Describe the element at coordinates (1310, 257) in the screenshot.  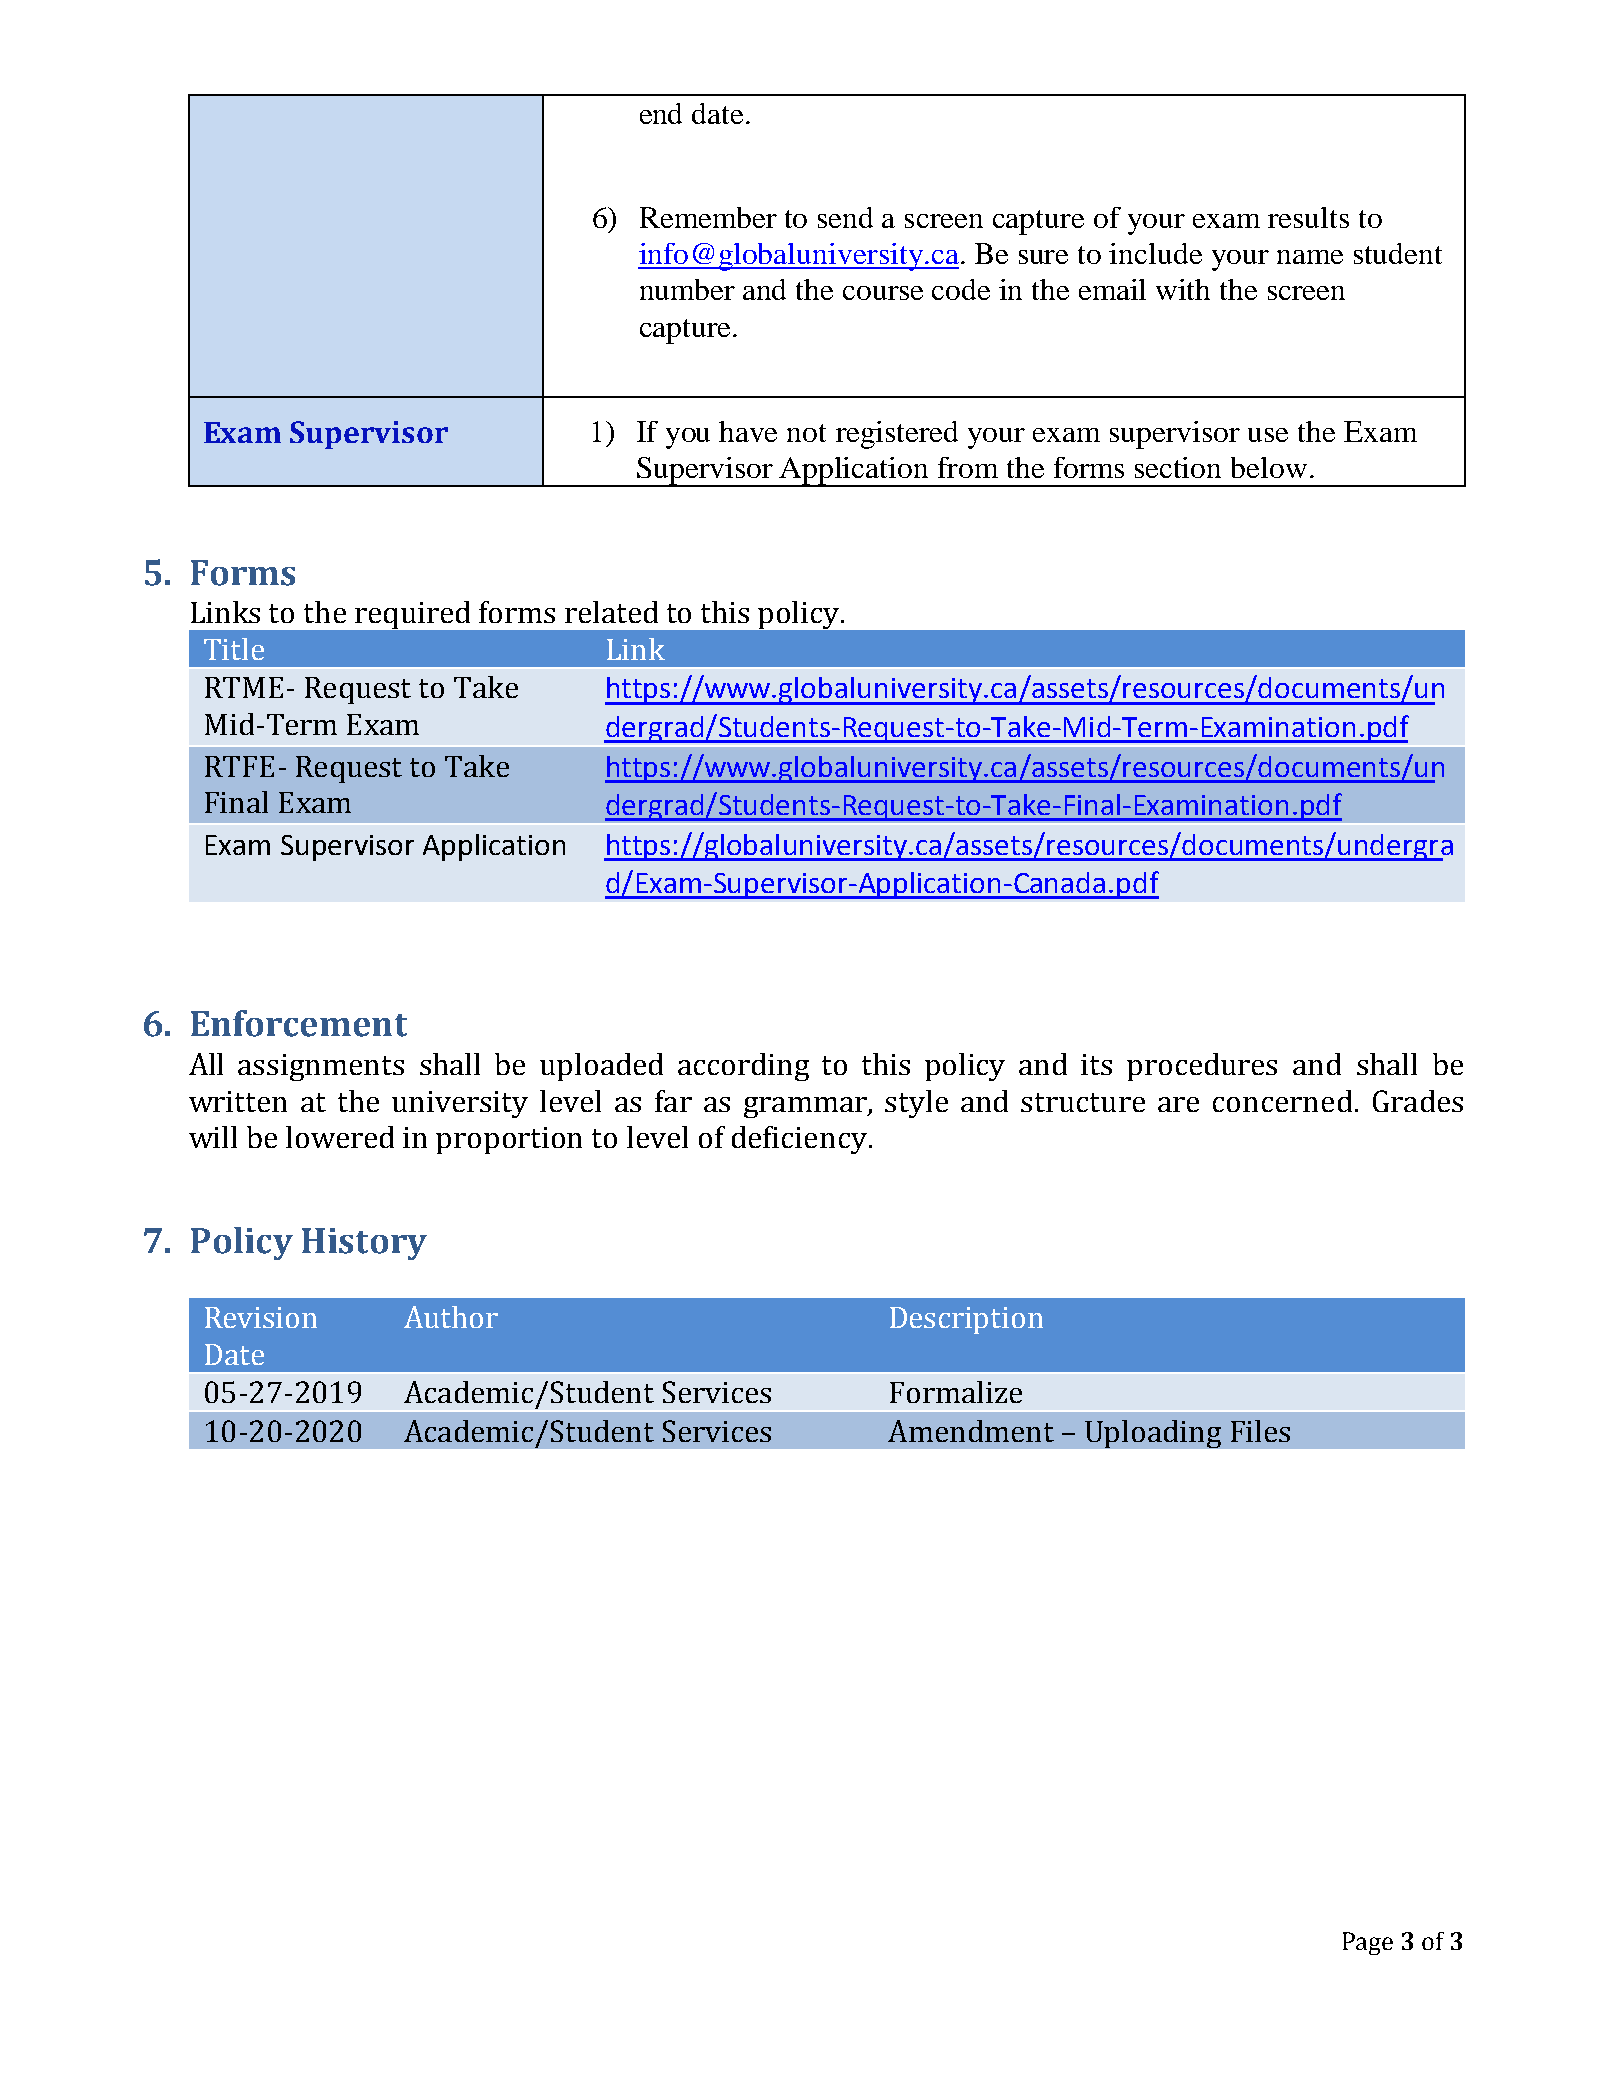
I see `name` at that location.
